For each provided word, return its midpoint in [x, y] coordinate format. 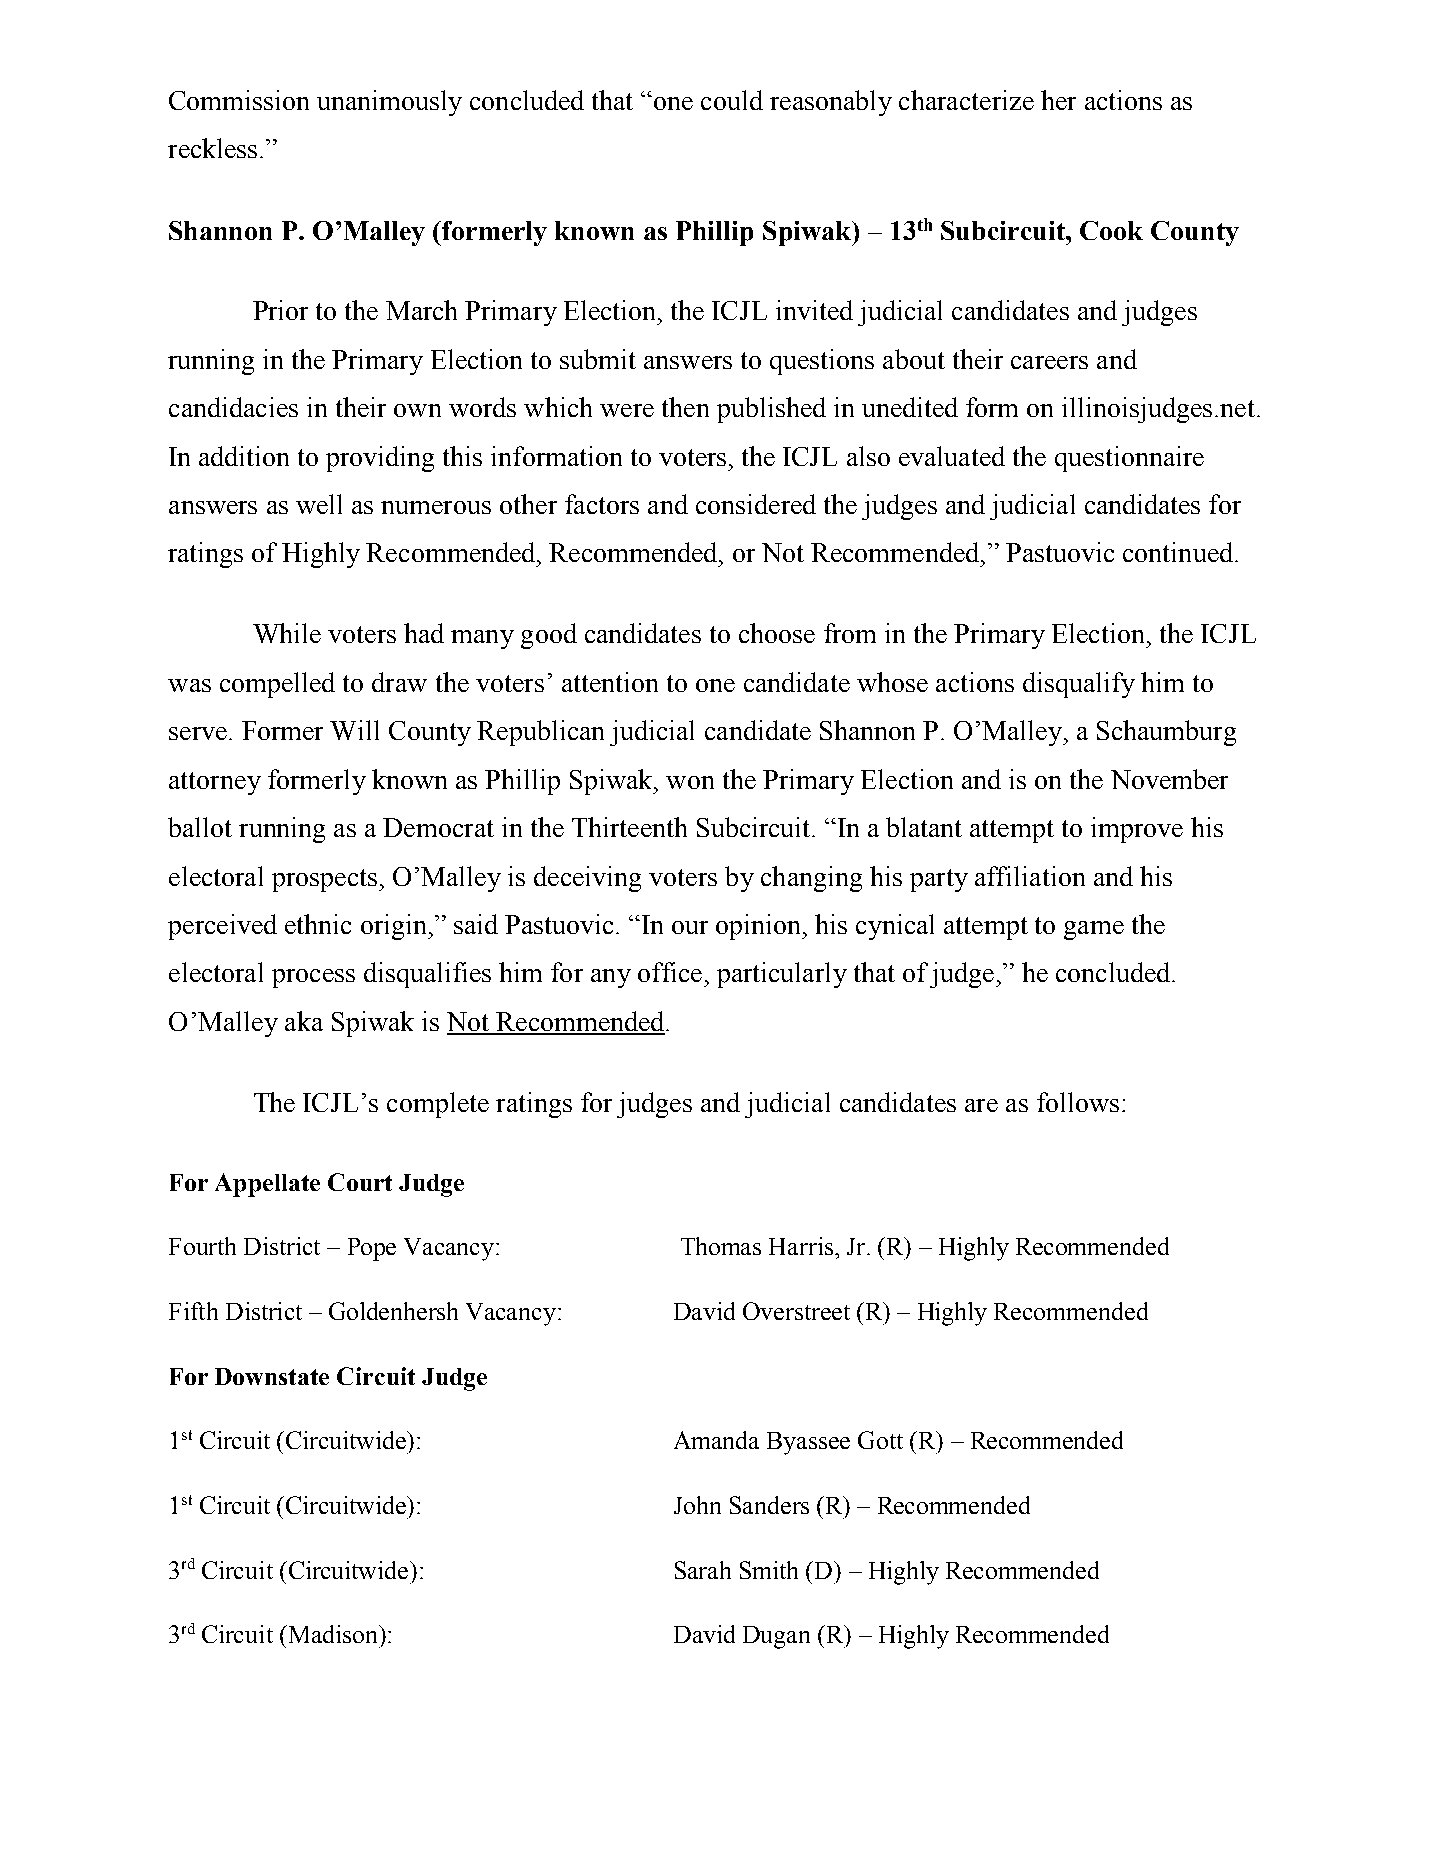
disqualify [1079, 685]
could [732, 100]
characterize [966, 100]
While [287, 633]
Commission [239, 100]
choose [777, 633]
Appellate [267, 1185]
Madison [333, 1634]
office [670, 972]
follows [1078, 1102]
